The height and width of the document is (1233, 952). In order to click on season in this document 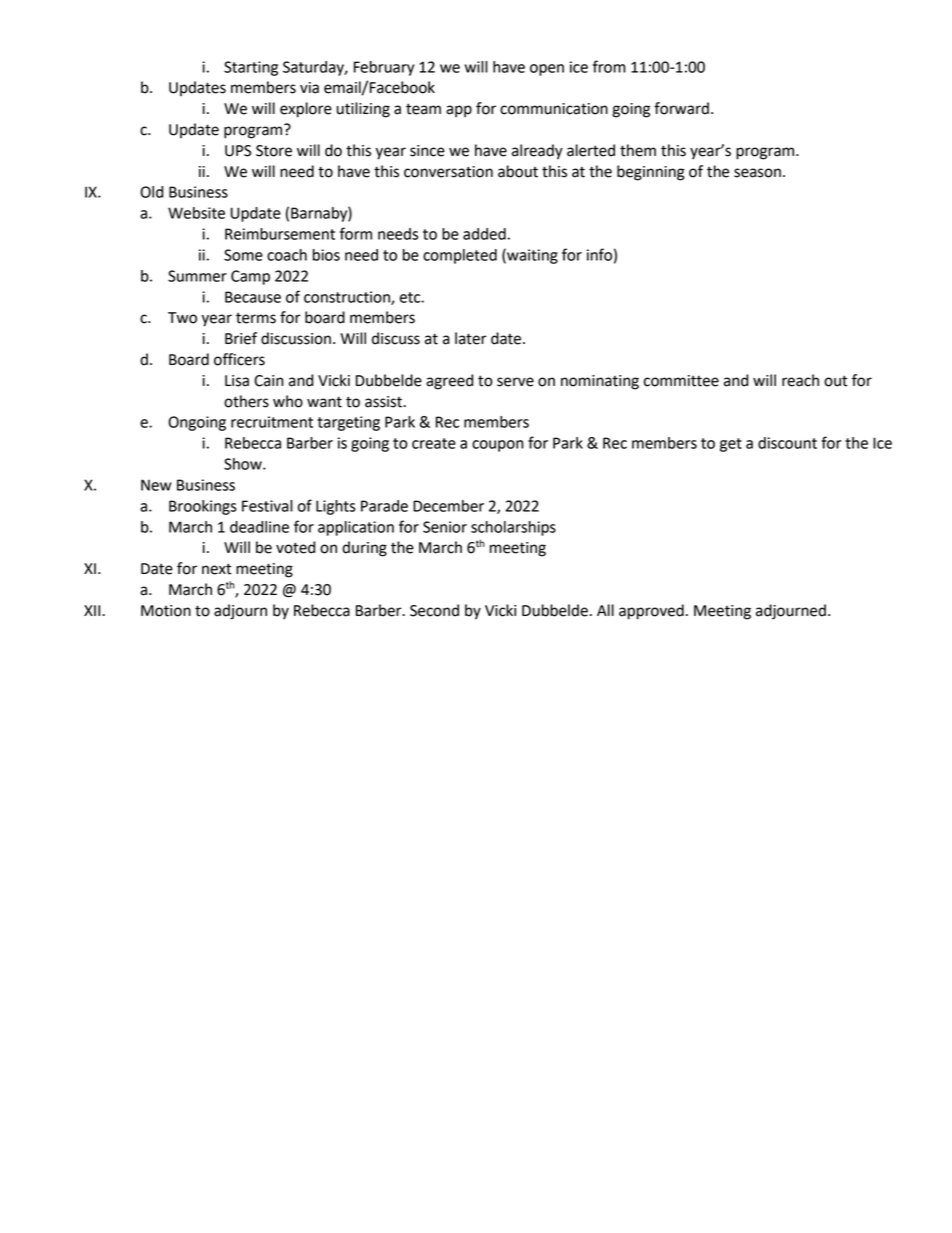, I will do `click(757, 173)`.
